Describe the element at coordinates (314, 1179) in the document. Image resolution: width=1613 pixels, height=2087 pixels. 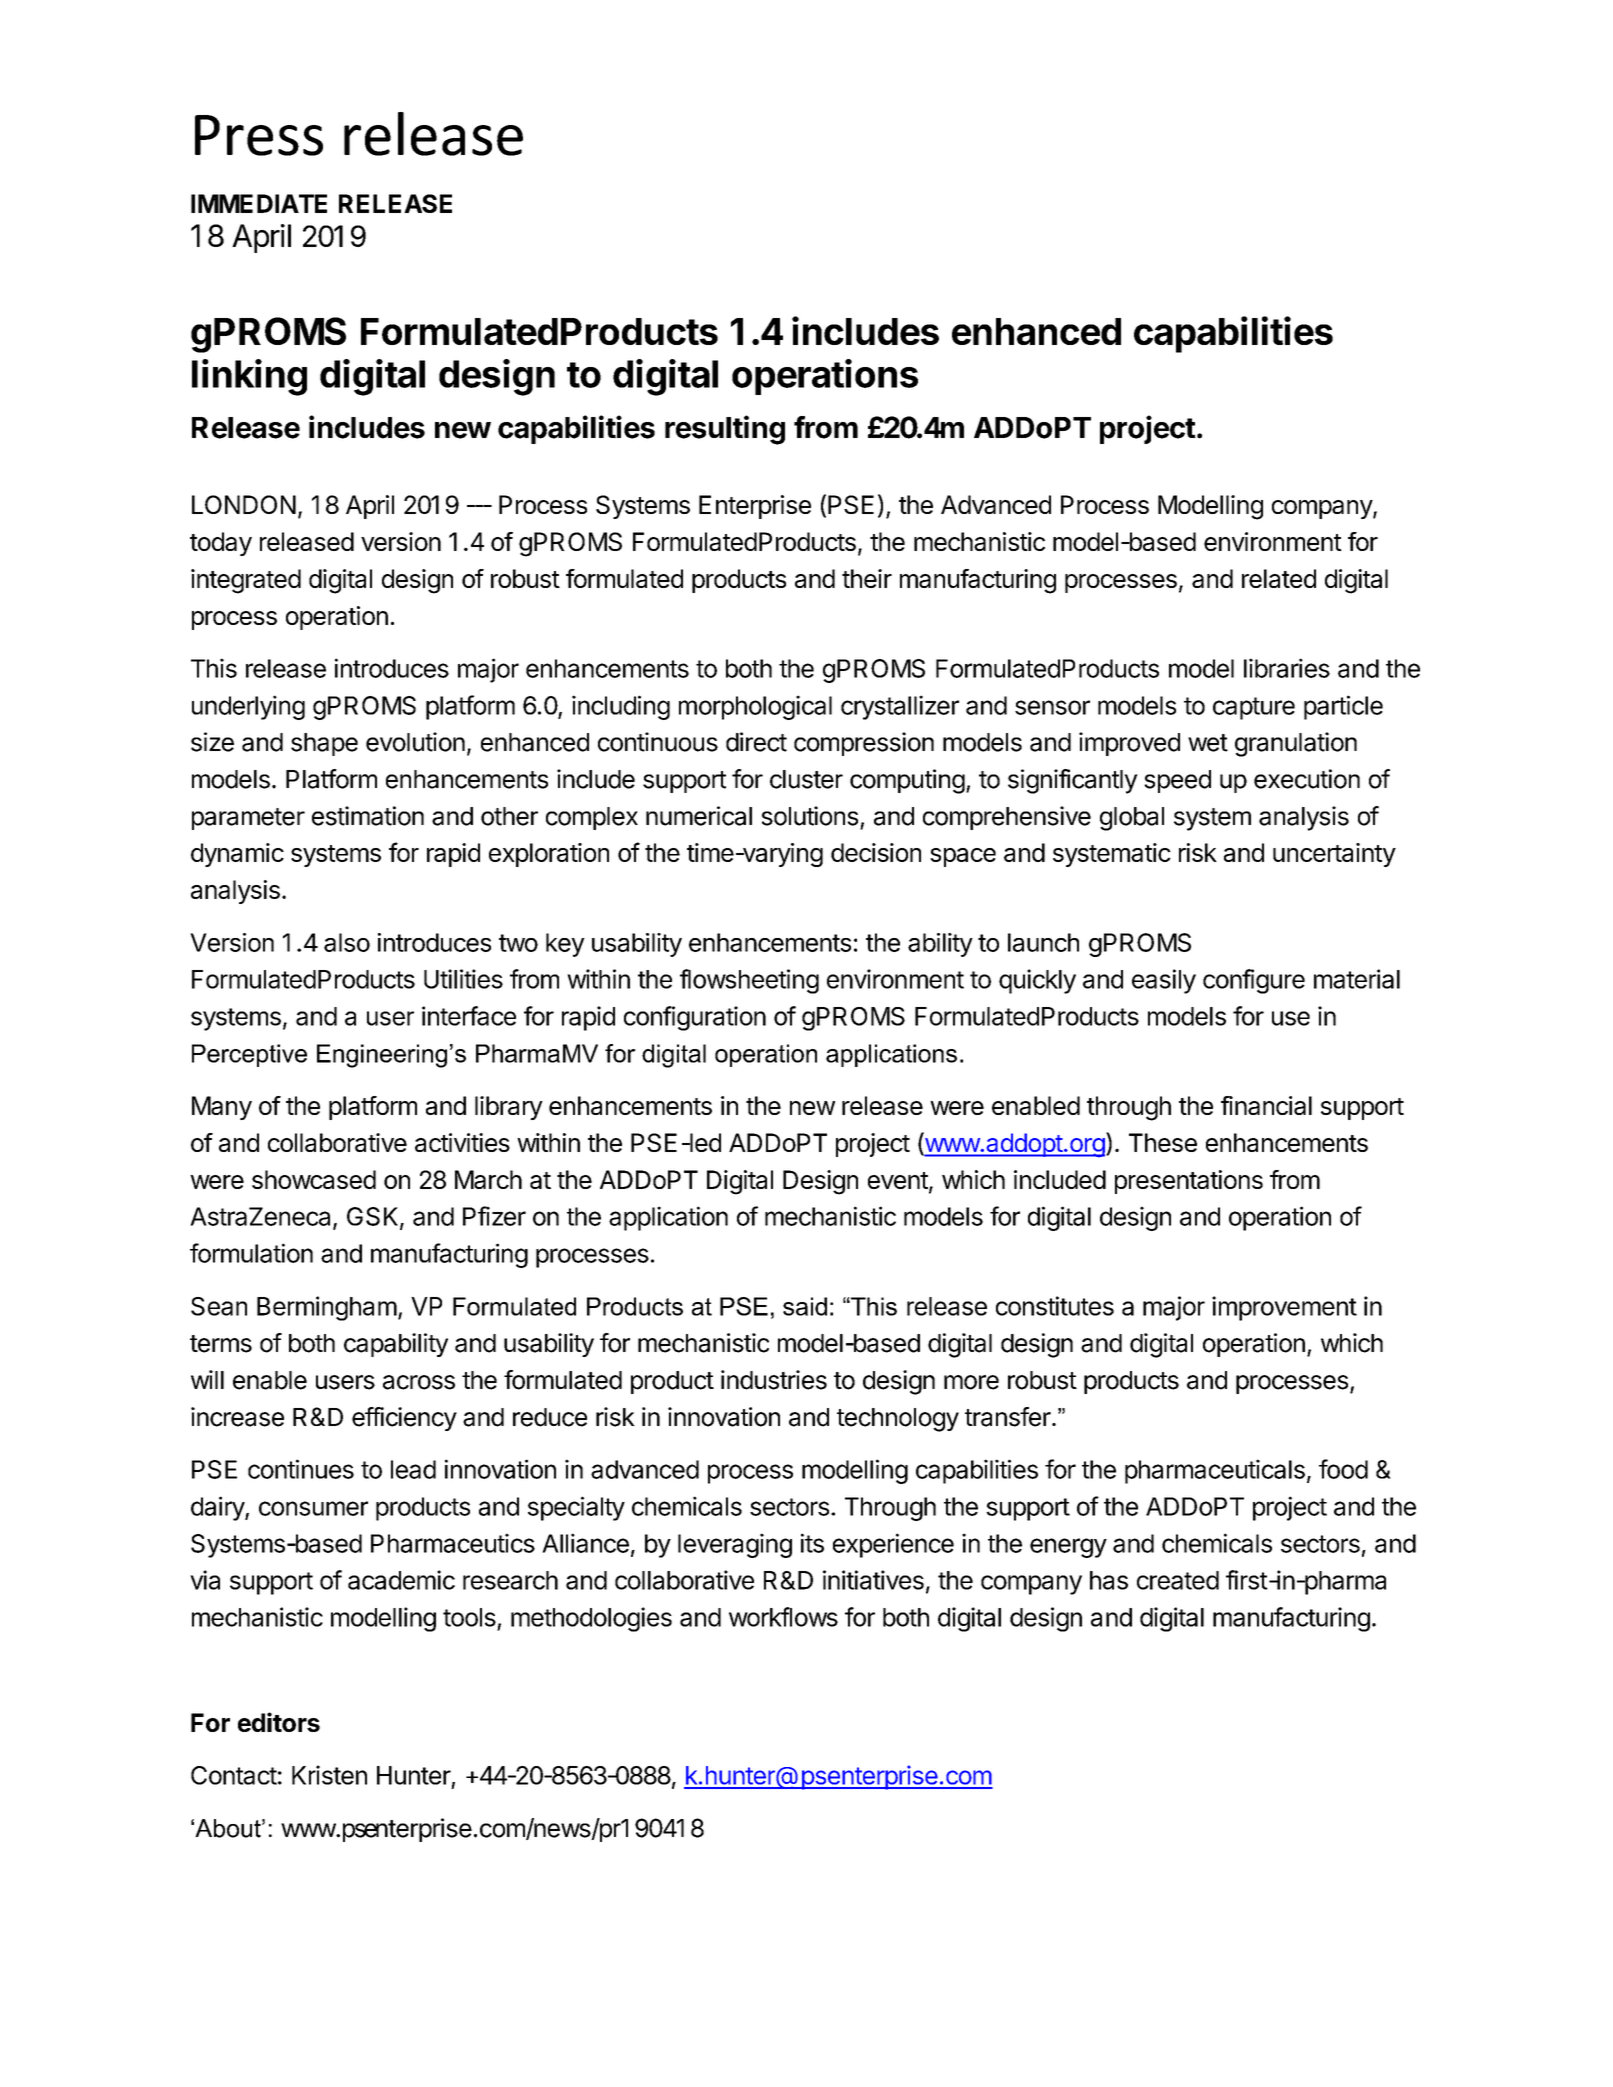
I see `showcased` at that location.
